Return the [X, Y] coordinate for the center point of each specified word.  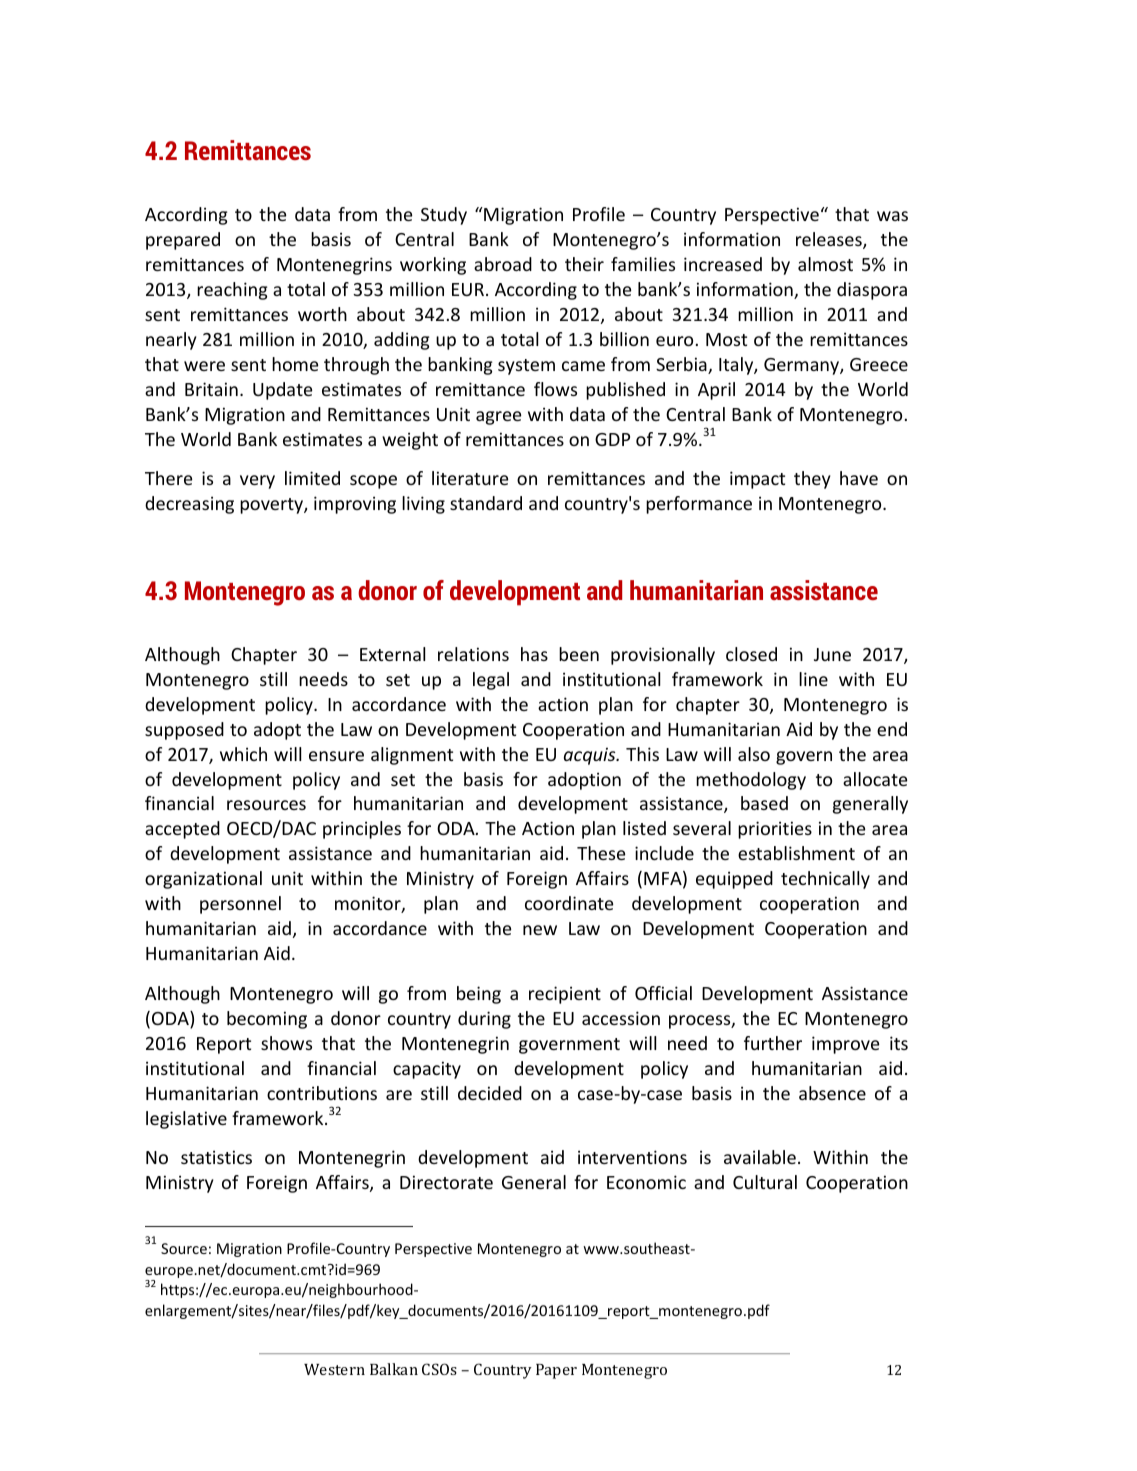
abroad [503, 264]
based [764, 803]
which [243, 754]
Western [334, 1369]
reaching [232, 291]
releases [830, 240]
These [601, 853]
